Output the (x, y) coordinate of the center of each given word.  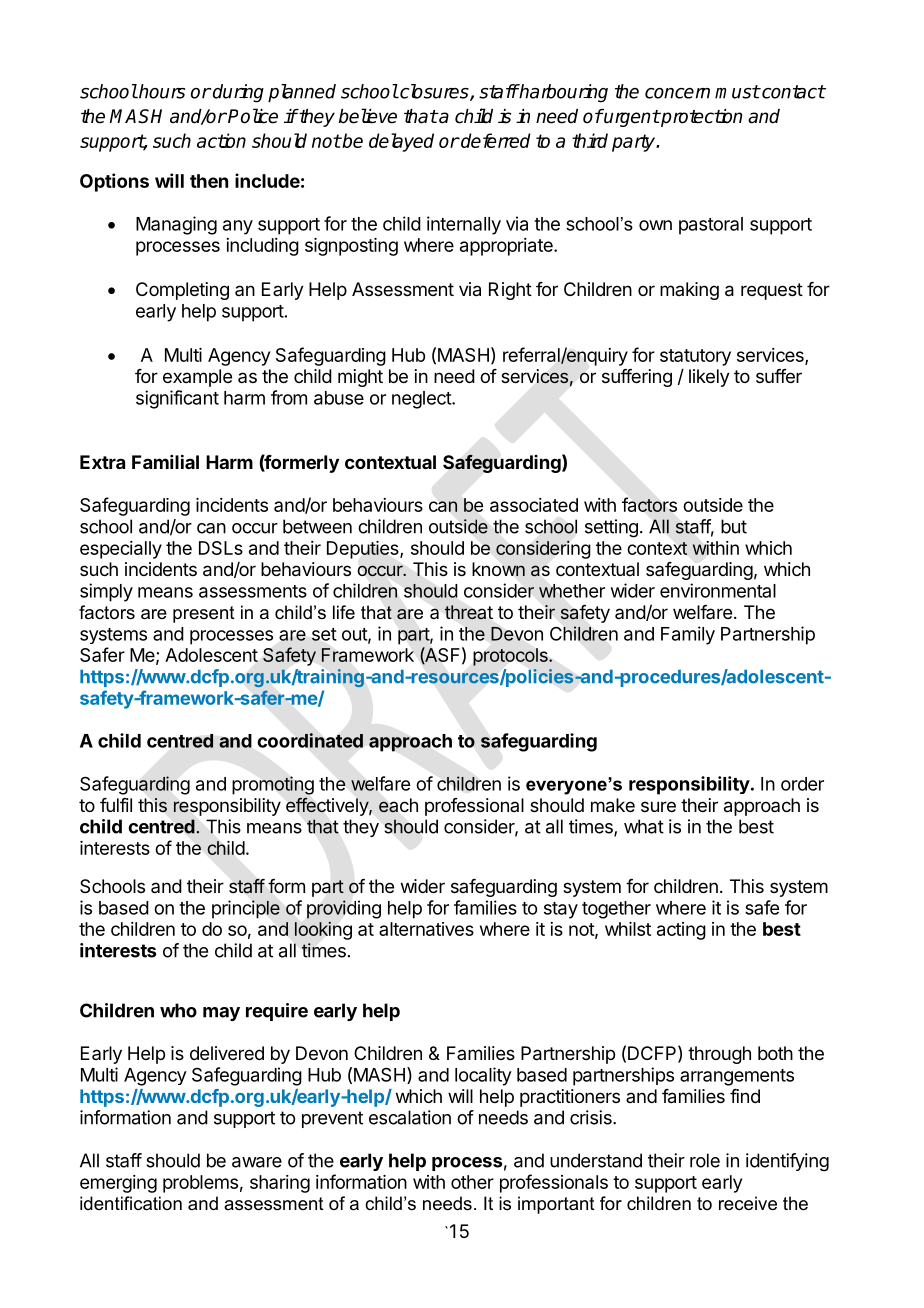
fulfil (116, 805)
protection (700, 118)
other (472, 1182)
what (644, 826)
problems (200, 1184)
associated (534, 505)
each (398, 805)
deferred (495, 140)
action (221, 140)
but (734, 526)
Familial (165, 461)
